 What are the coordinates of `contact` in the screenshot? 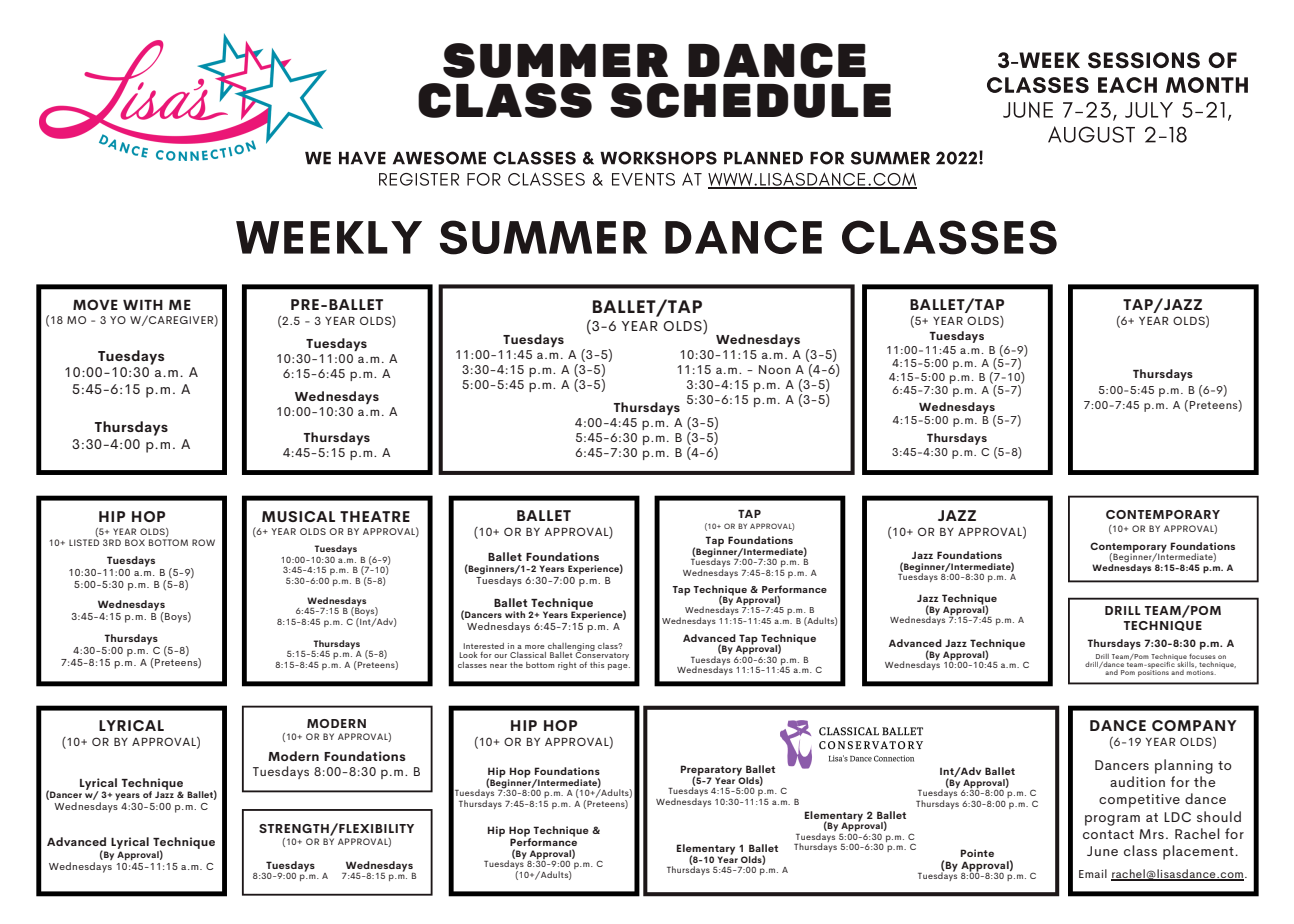 It's located at (1108, 834).
